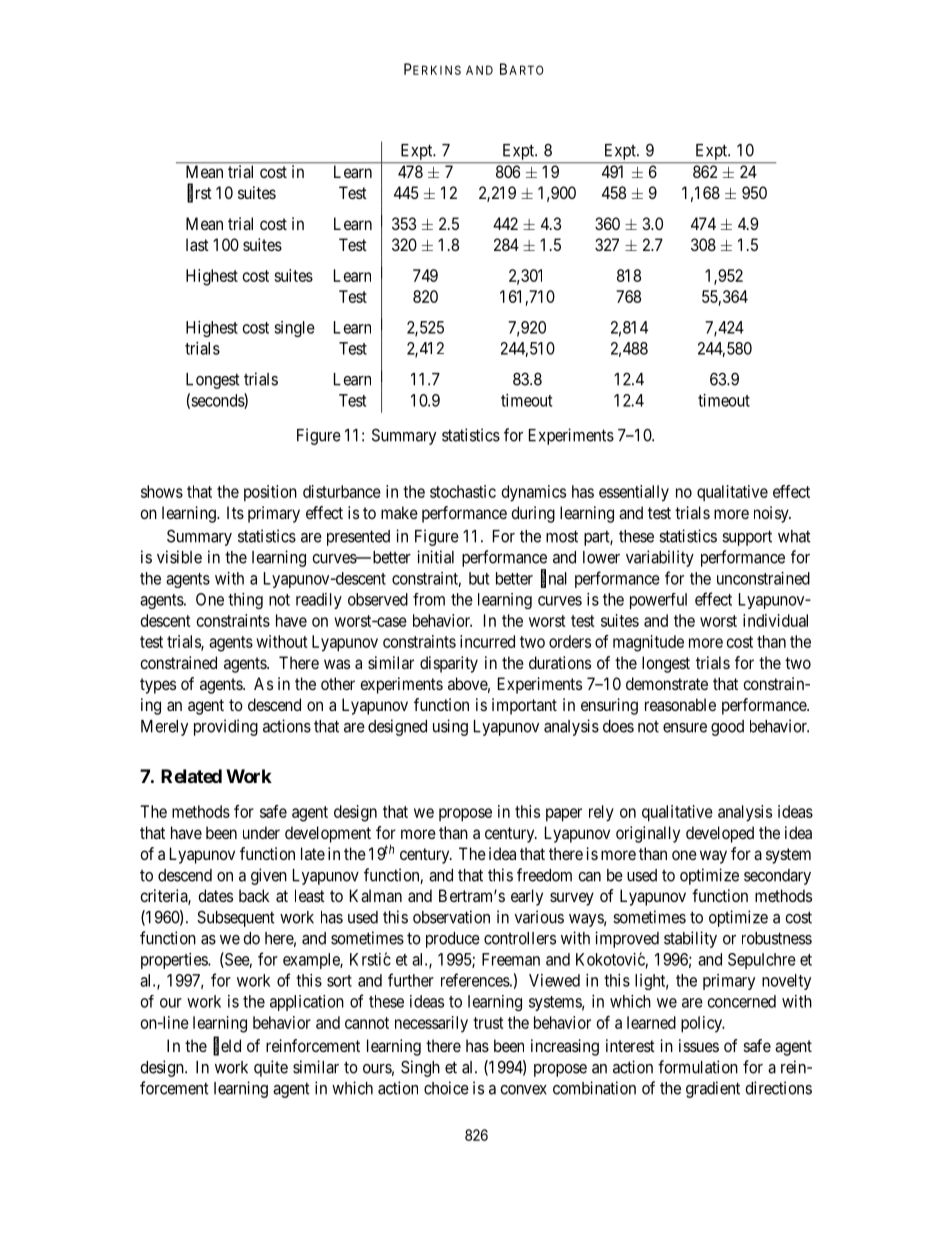  What do you see at coordinates (634, 493) in the screenshot?
I see `essentially` at bounding box center [634, 493].
